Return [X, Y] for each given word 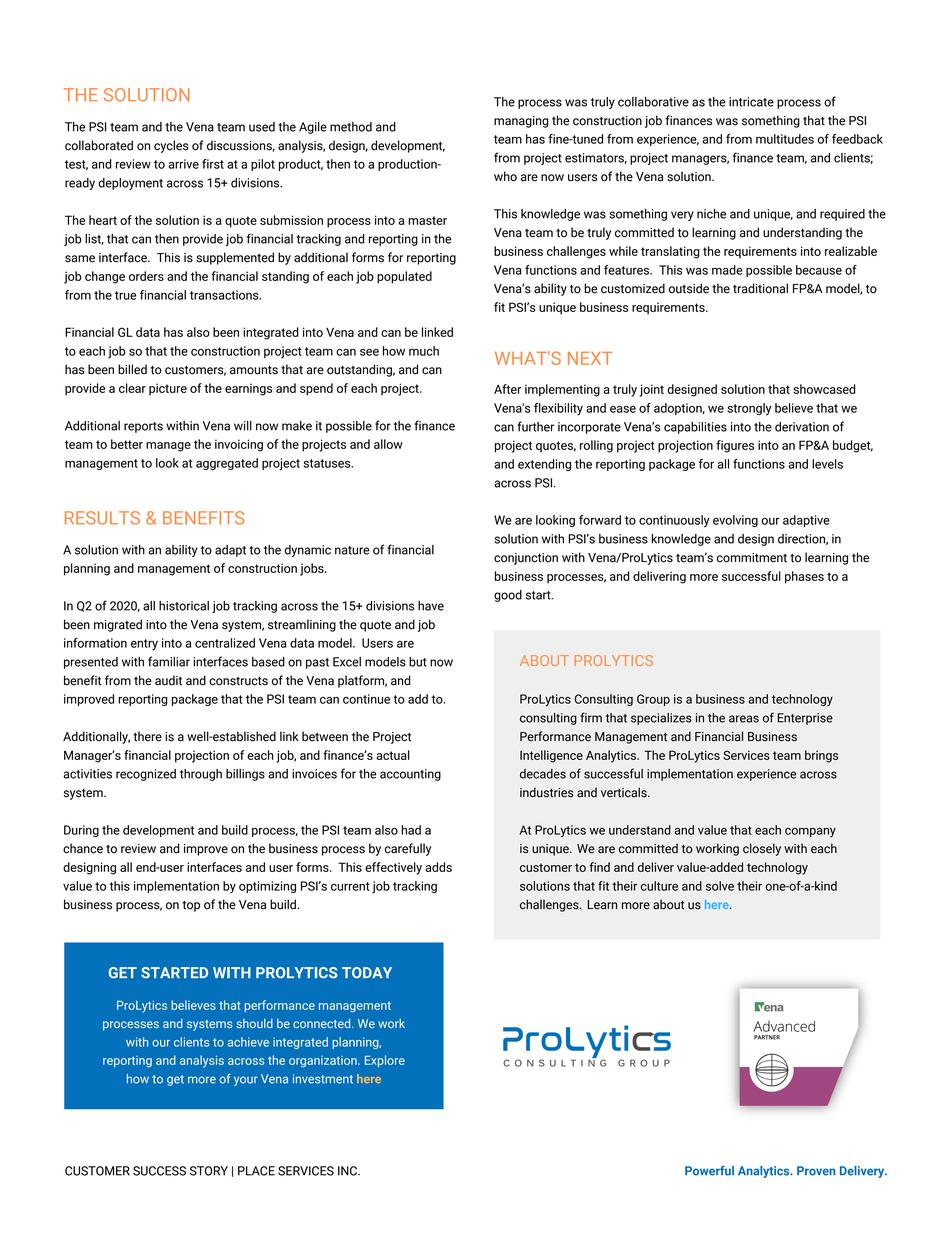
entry [144, 645]
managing [521, 122]
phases [804, 577]
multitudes [785, 139]
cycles [171, 146]
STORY [209, 1171]
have [431, 606]
